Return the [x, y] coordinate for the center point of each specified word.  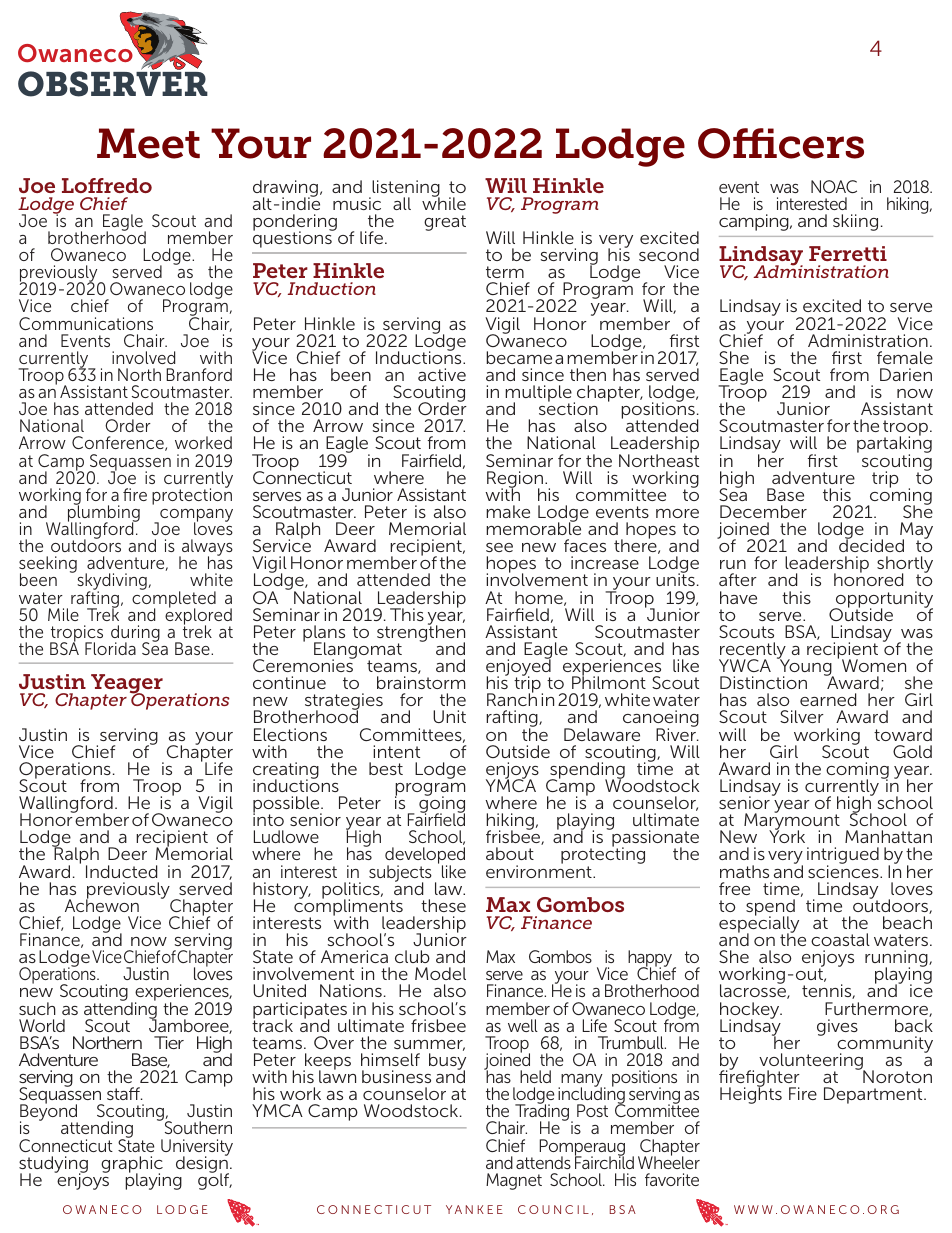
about [510, 853]
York [787, 836]
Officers [781, 143]
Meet [148, 143]
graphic [132, 1165]
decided [871, 545]
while [444, 202]
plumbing [104, 514]
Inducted [121, 871]
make [508, 511]
